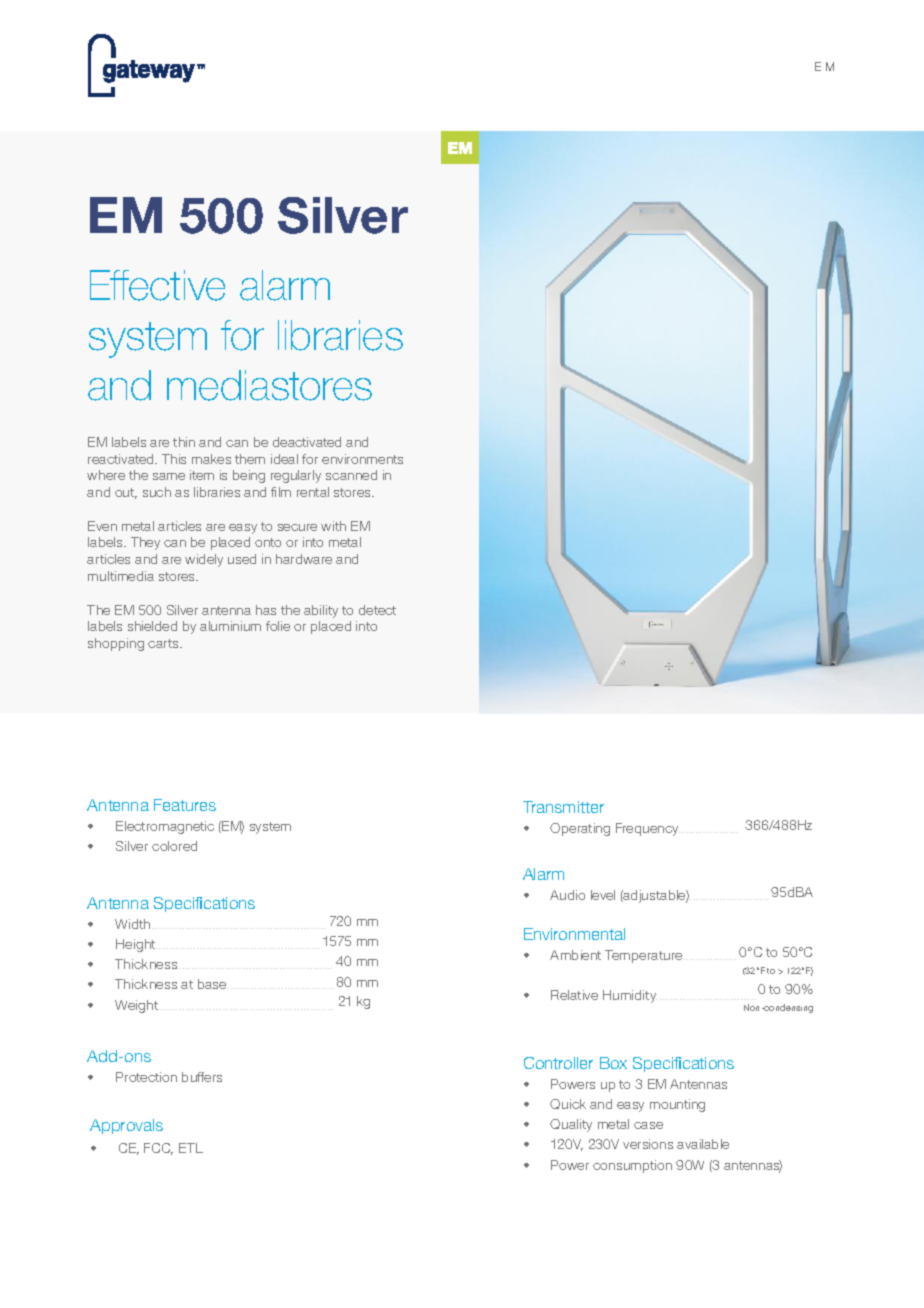 Image resolution: width=924 pixels, height=1308 pixels. What do you see at coordinates (191, 1148) in the document?
I see `ETL` at bounding box center [191, 1148].
